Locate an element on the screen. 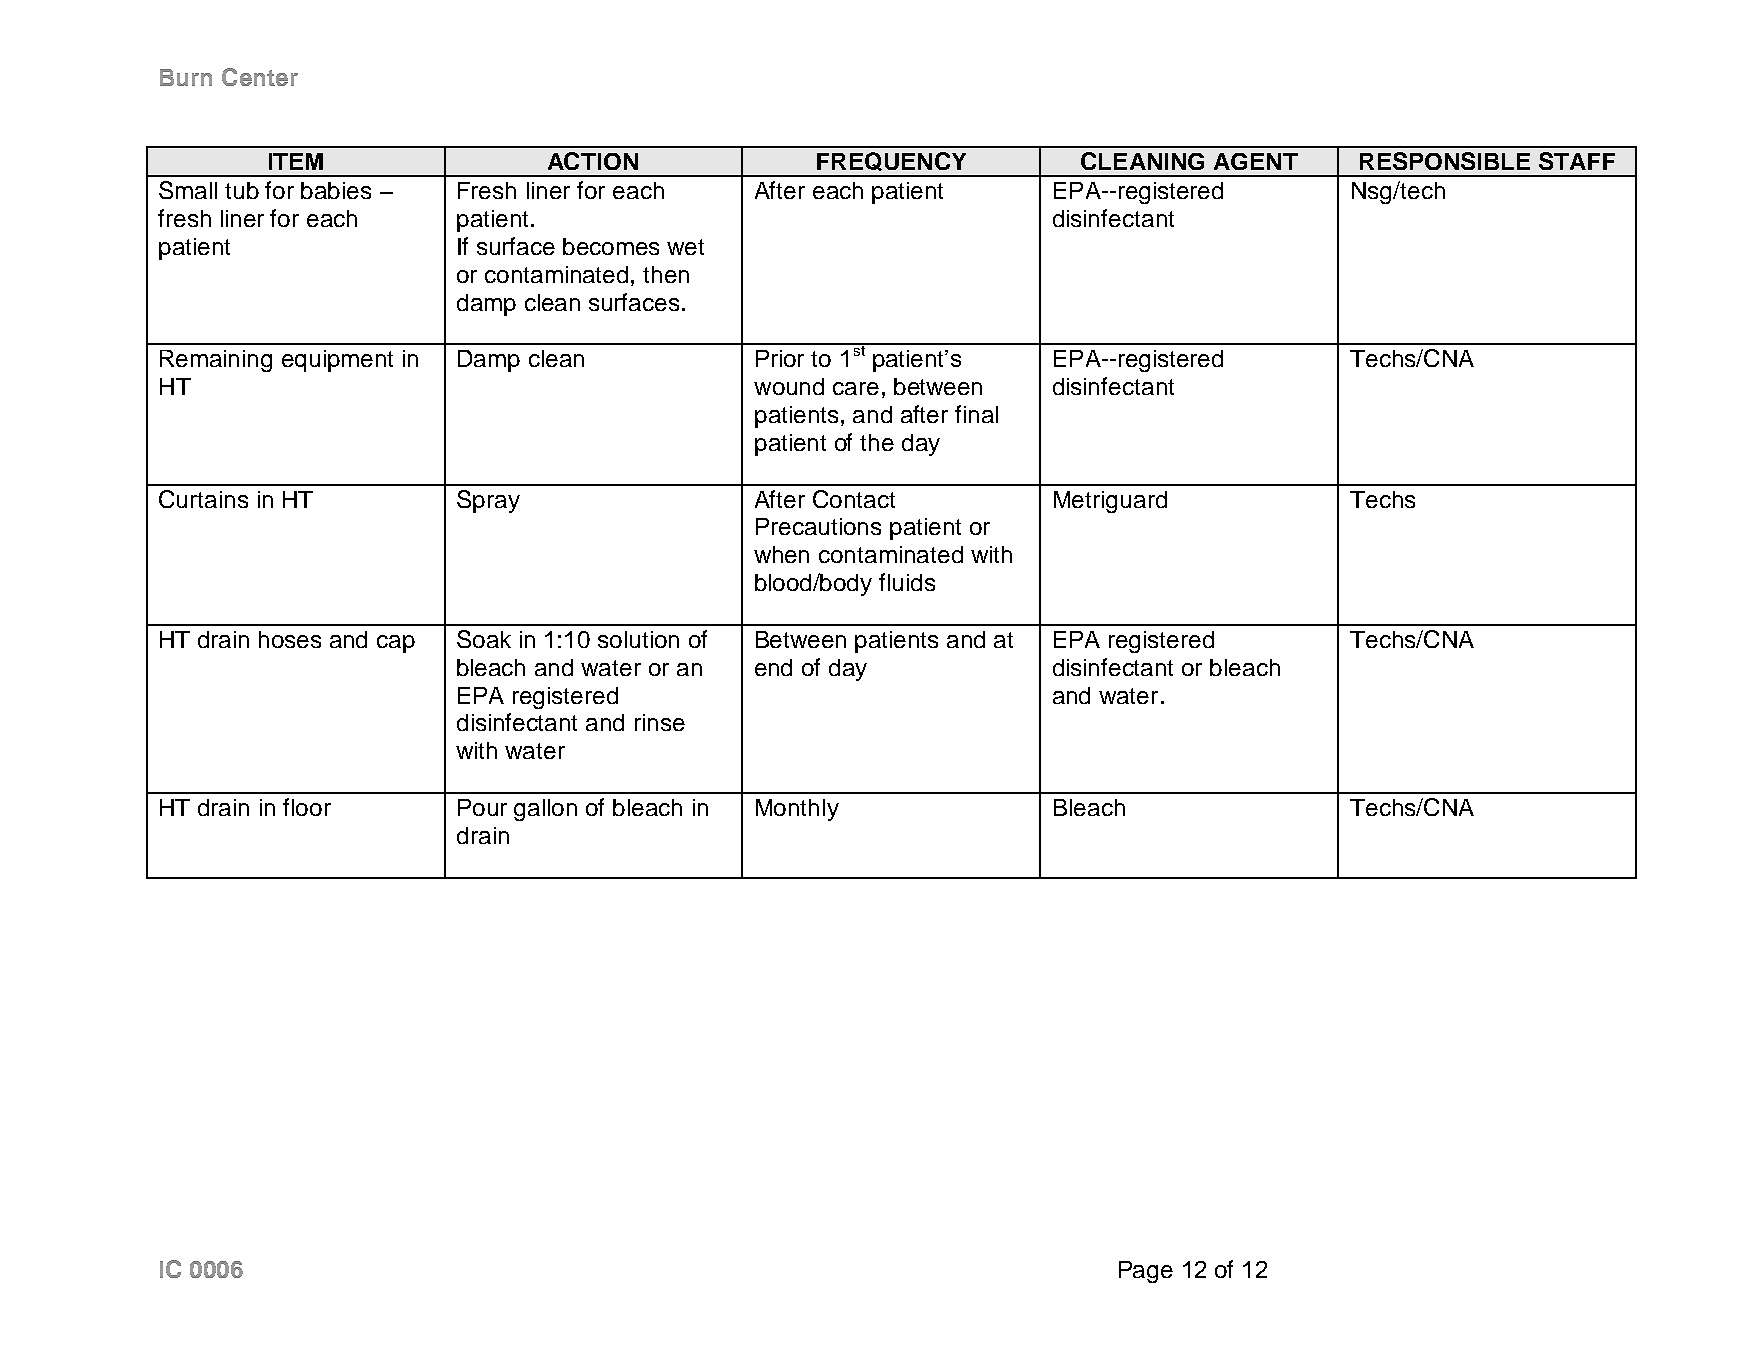 Image resolution: width=1743 pixels, height=1347 pixels. Pour is located at coordinates (482, 807).
